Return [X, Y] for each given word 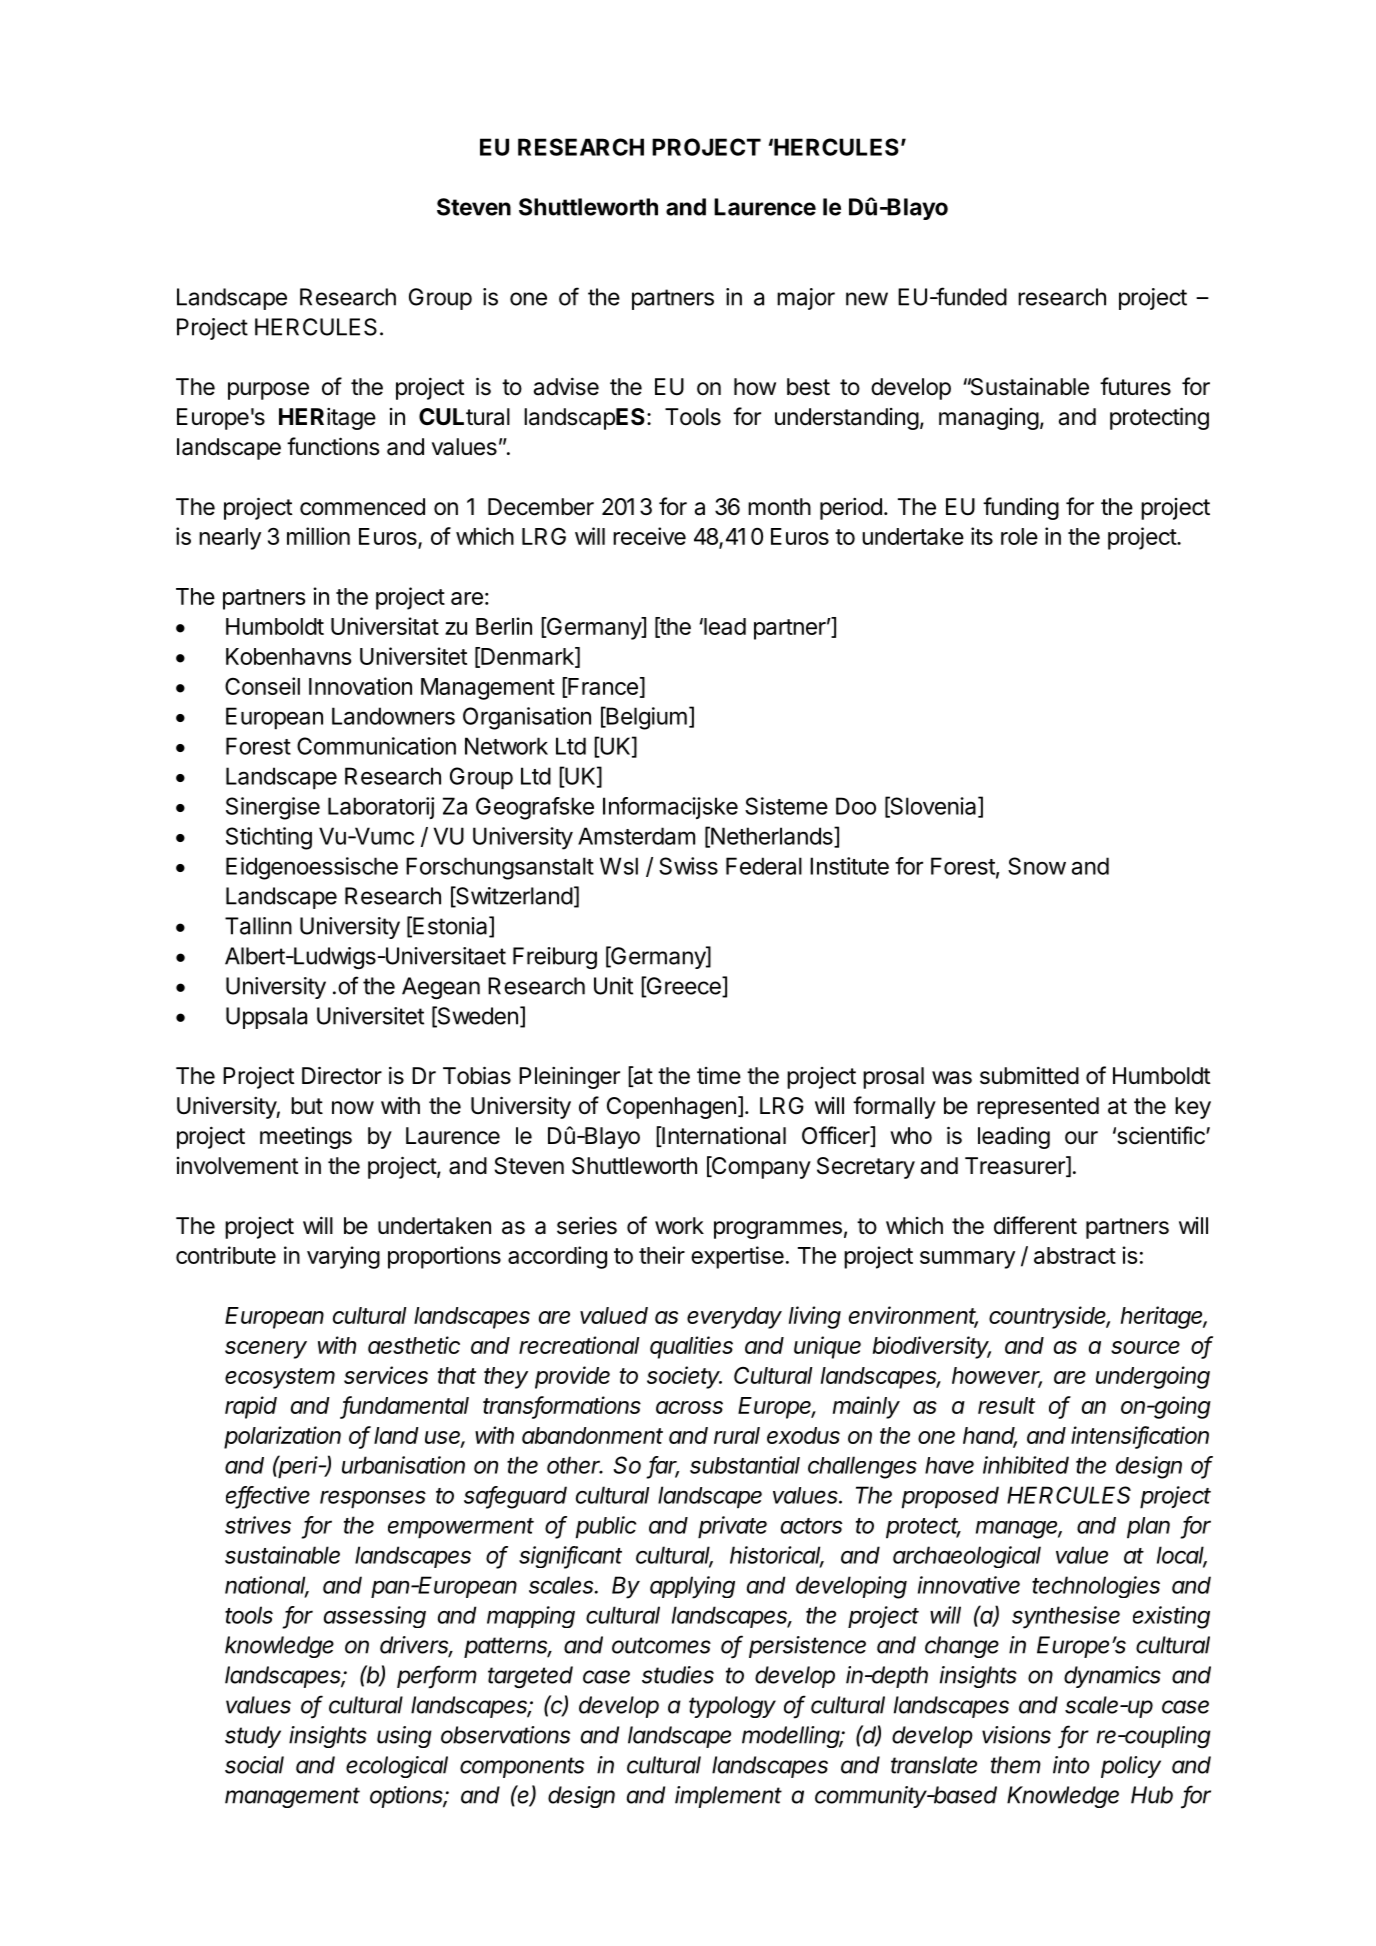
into [1071, 1765]
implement [728, 1797]
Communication [376, 746]
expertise [737, 1257]
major [806, 299]
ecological [397, 1767]
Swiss [688, 866]
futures [1135, 386]
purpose [268, 391]
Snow [1037, 866]
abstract [1075, 1255]
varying [343, 1257]
